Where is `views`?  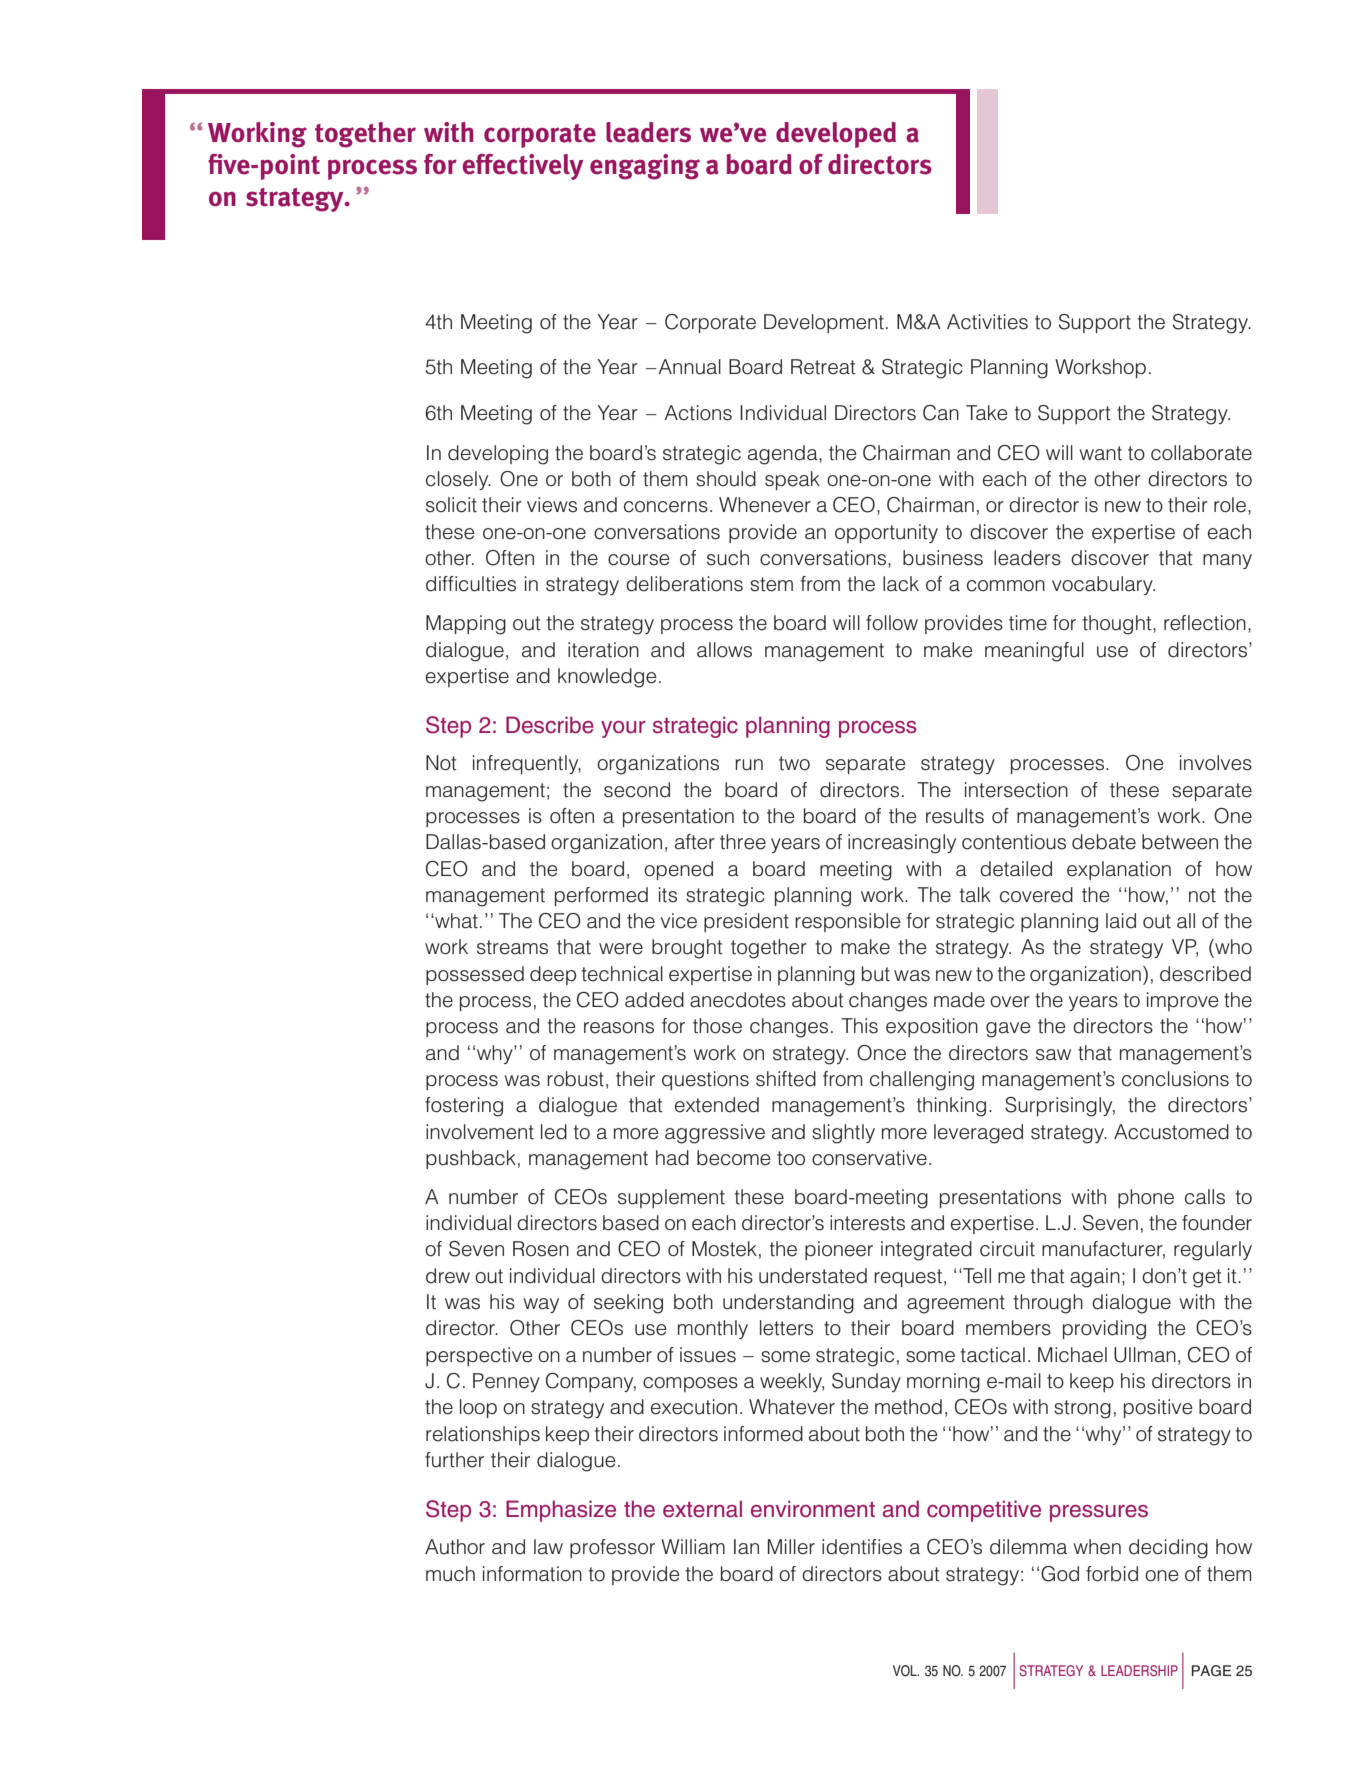
views is located at coordinates (552, 505).
